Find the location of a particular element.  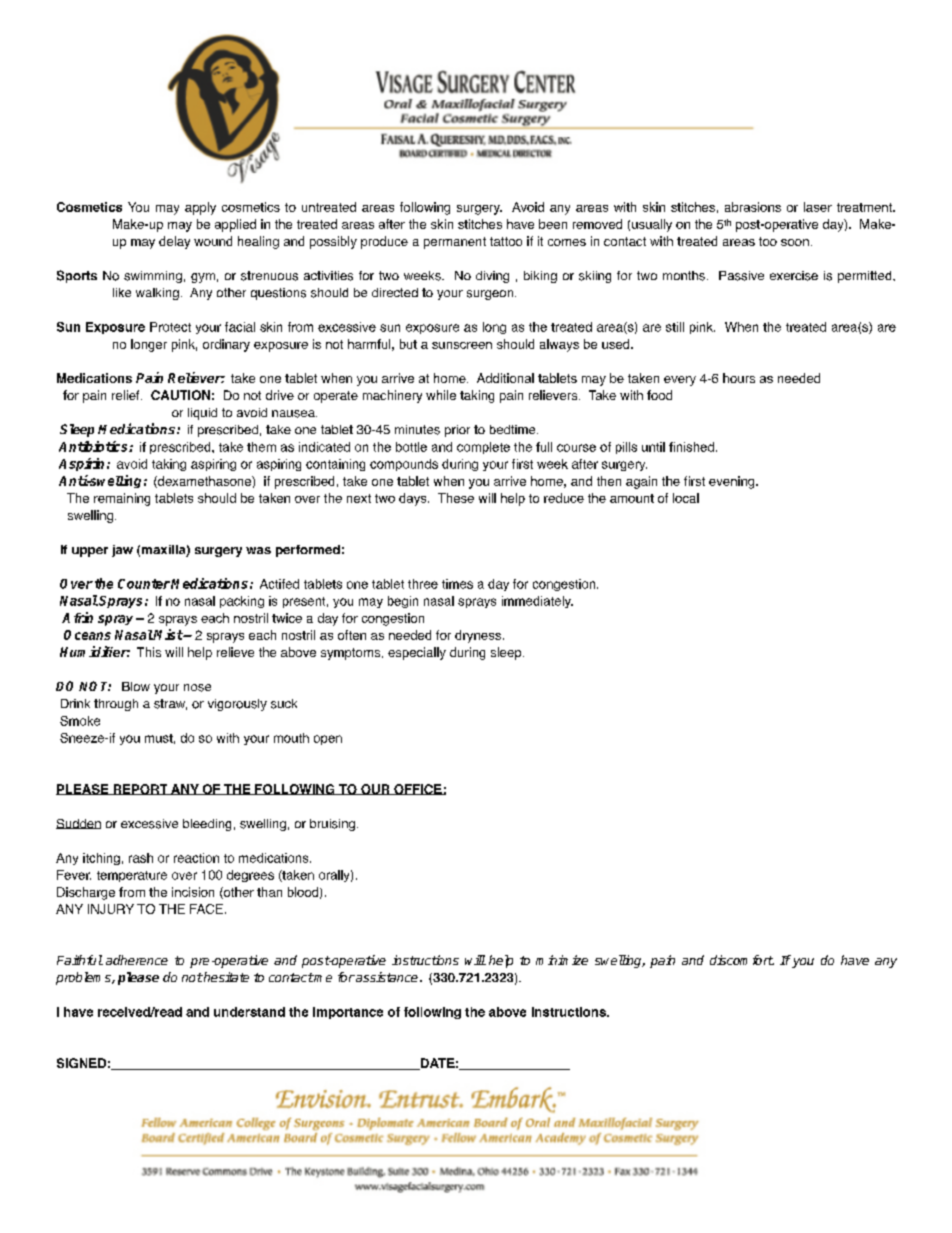

hesitate is located at coordinates (225, 977).
